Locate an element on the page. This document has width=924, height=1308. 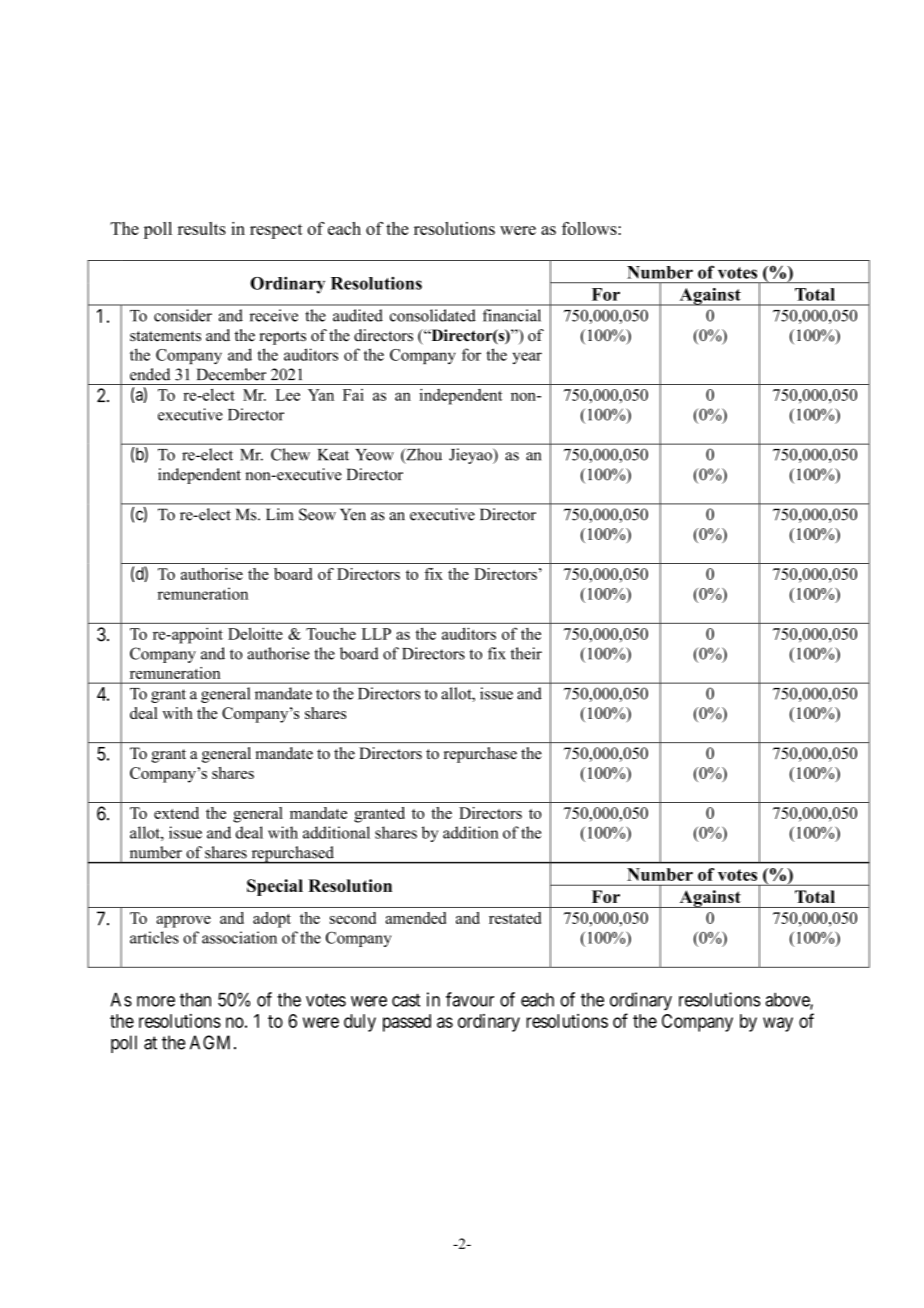
AGM is located at coordinates (212, 1042).
